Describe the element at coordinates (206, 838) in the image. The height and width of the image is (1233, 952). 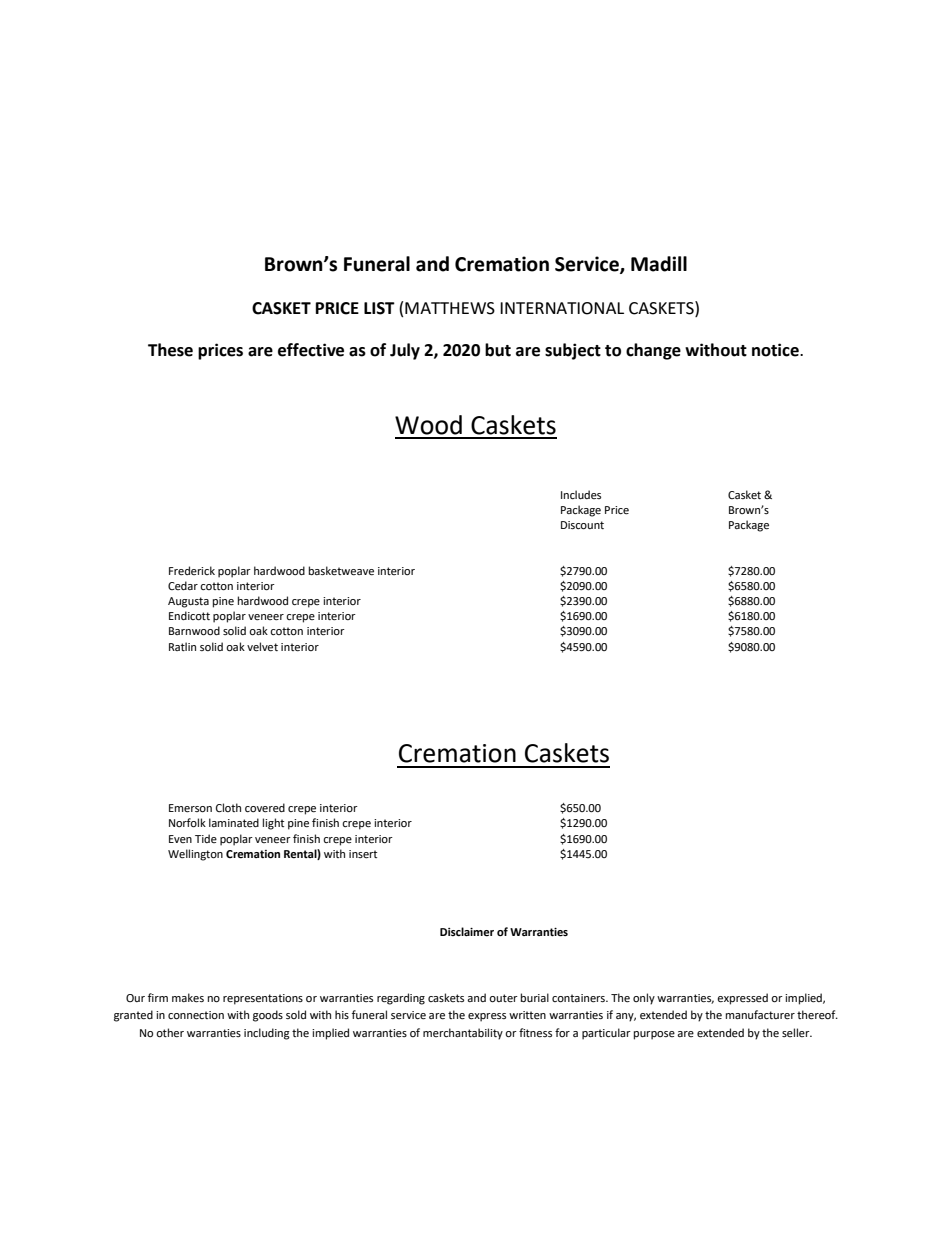
I see `Tide` at that location.
